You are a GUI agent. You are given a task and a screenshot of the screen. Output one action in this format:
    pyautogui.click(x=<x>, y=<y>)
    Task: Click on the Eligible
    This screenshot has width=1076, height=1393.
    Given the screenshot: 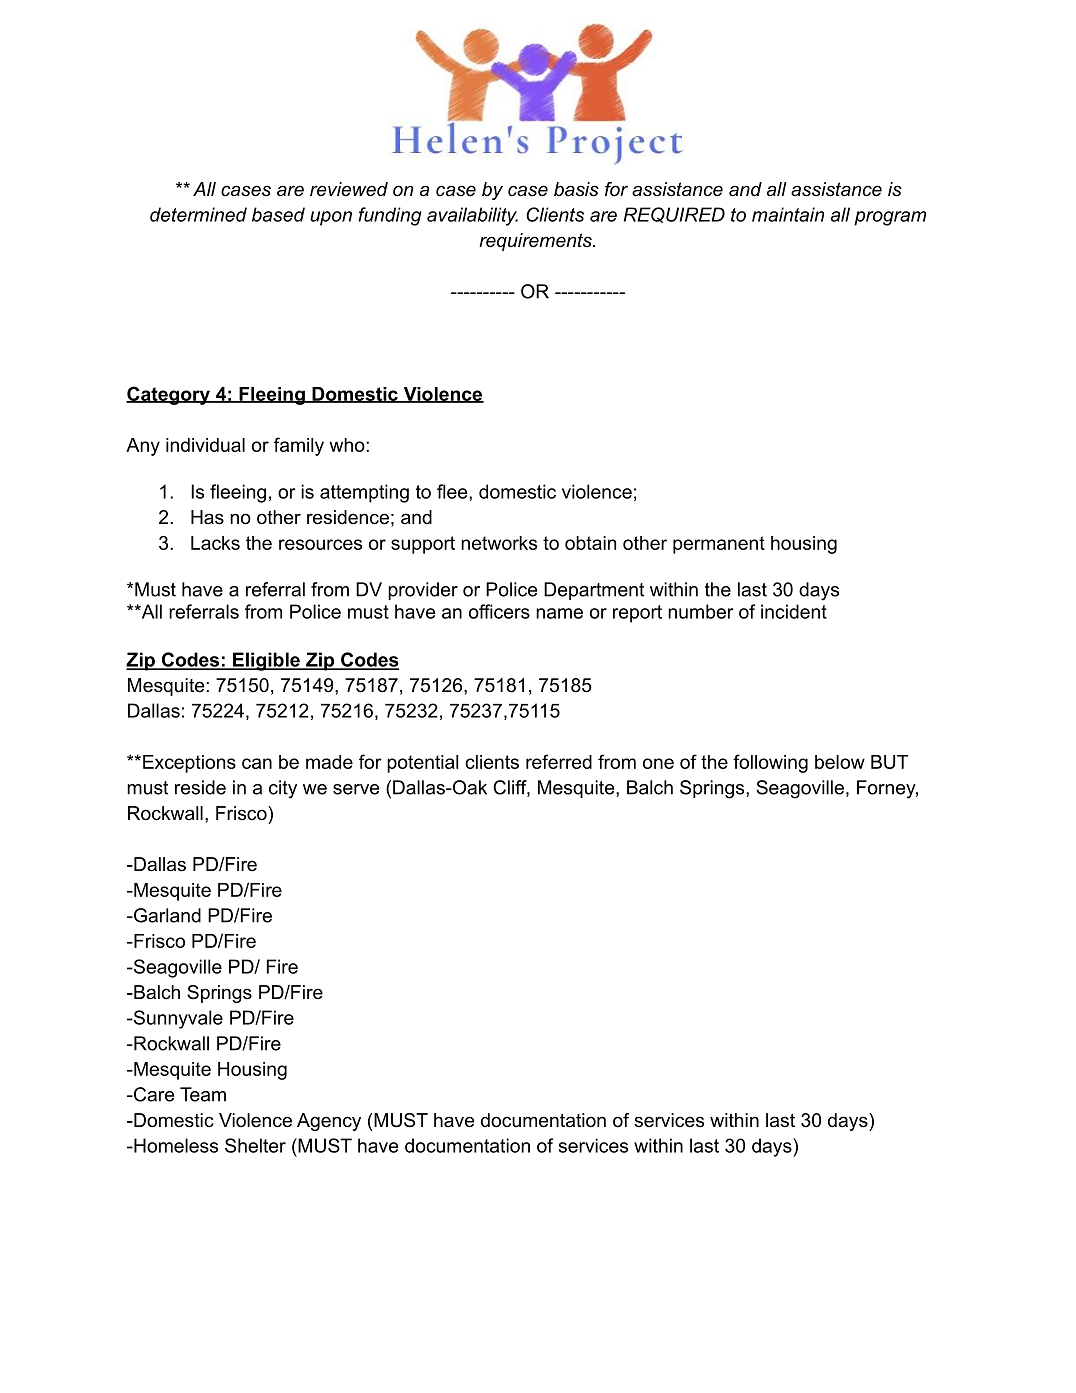 What is the action you would take?
    pyautogui.click(x=266, y=661)
